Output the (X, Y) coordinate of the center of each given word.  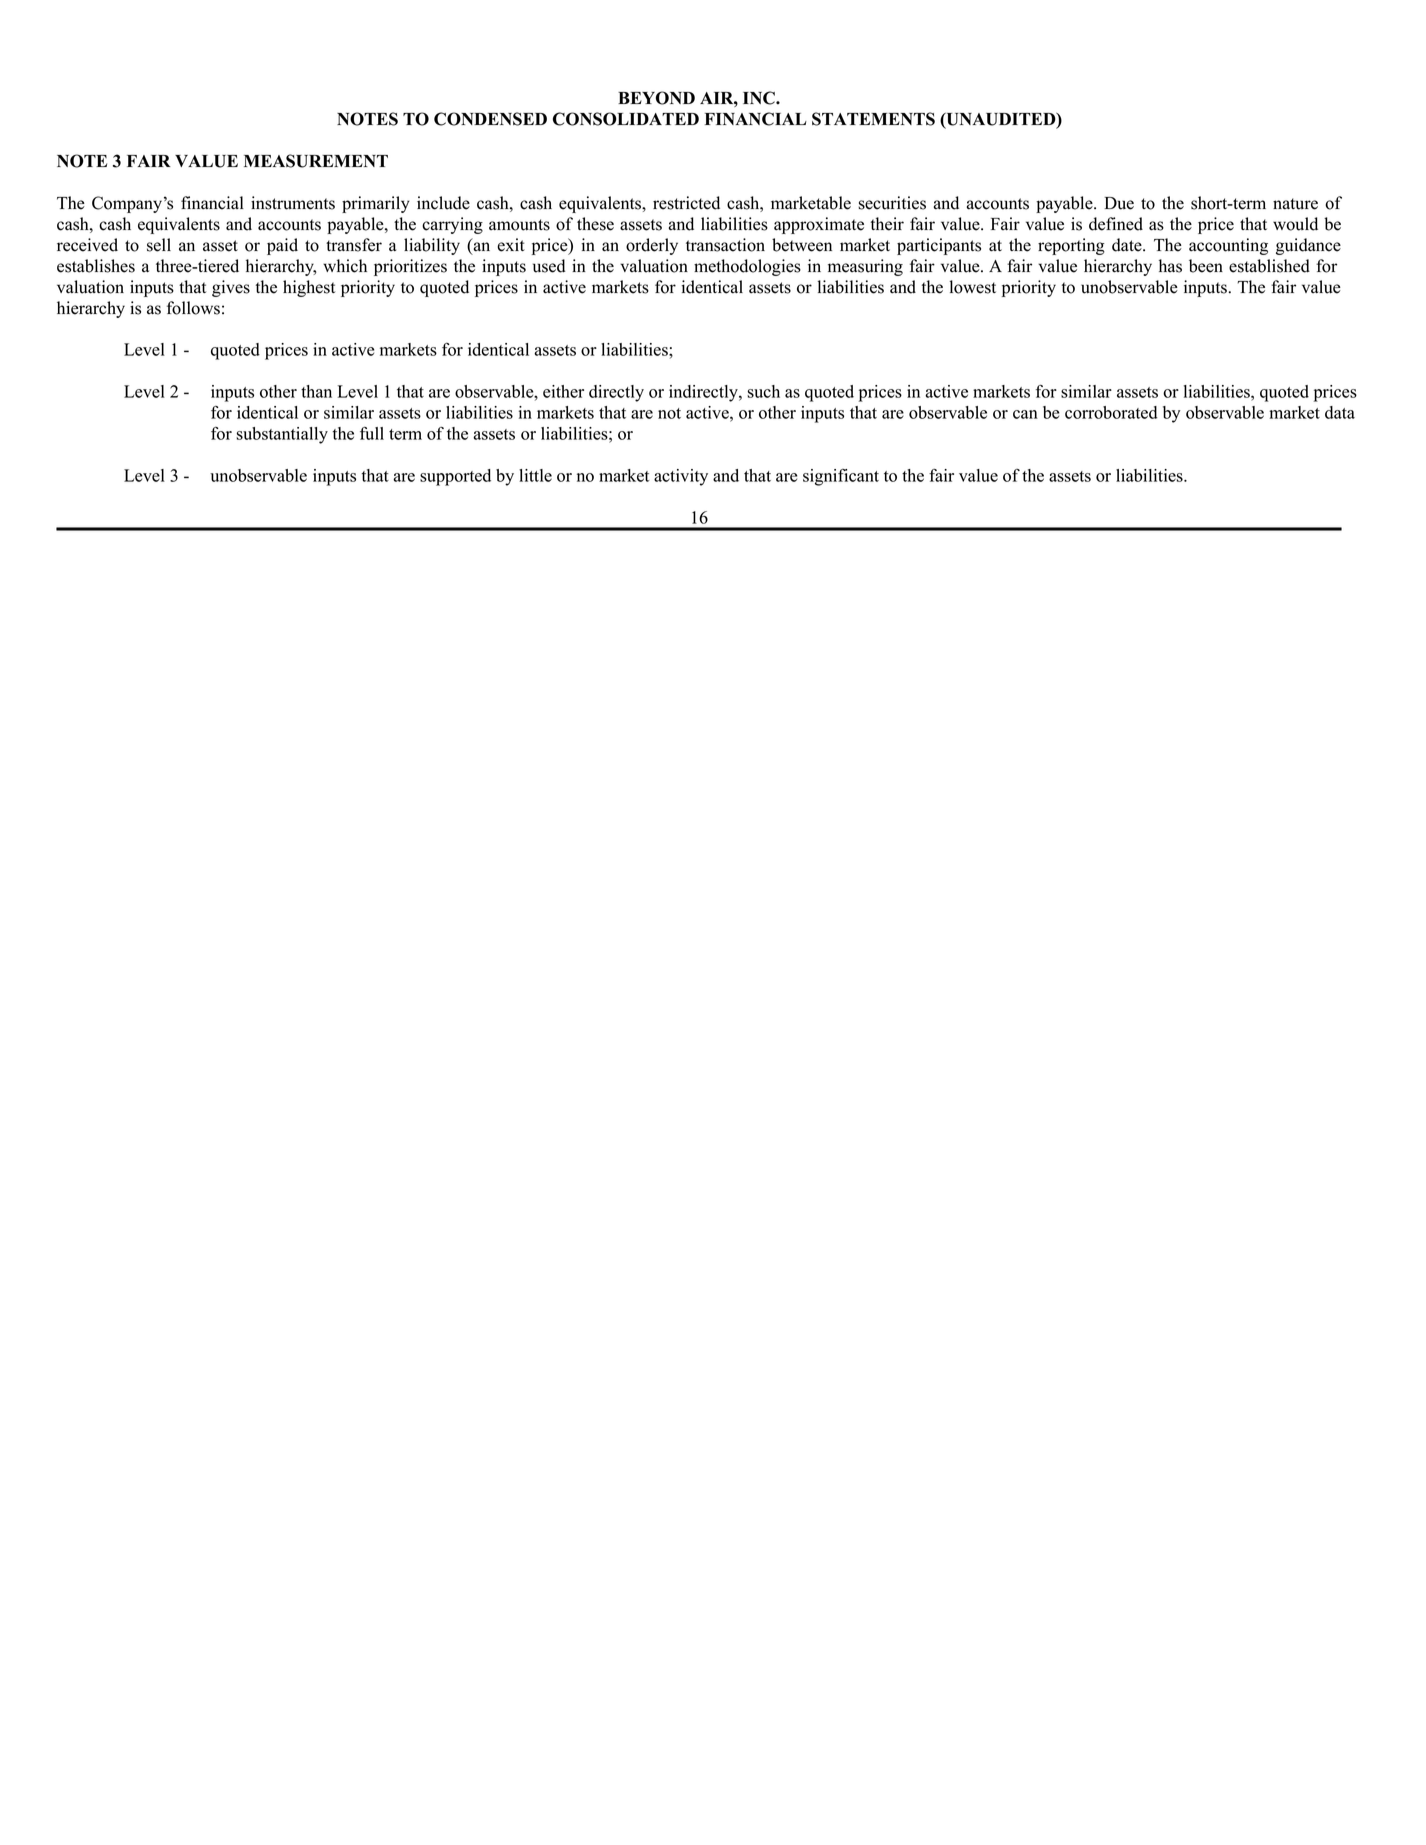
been (1206, 266)
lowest (972, 287)
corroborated (1111, 412)
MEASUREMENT (316, 161)
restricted (686, 203)
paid (282, 246)
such (763, 391)
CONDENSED (490, 119)
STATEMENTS (873, 119)
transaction (725, 245)
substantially (282, 435)
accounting (1228, 246)
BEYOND (656, 98)
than (316, 391)
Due (1119, 203)
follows (193, 308)
